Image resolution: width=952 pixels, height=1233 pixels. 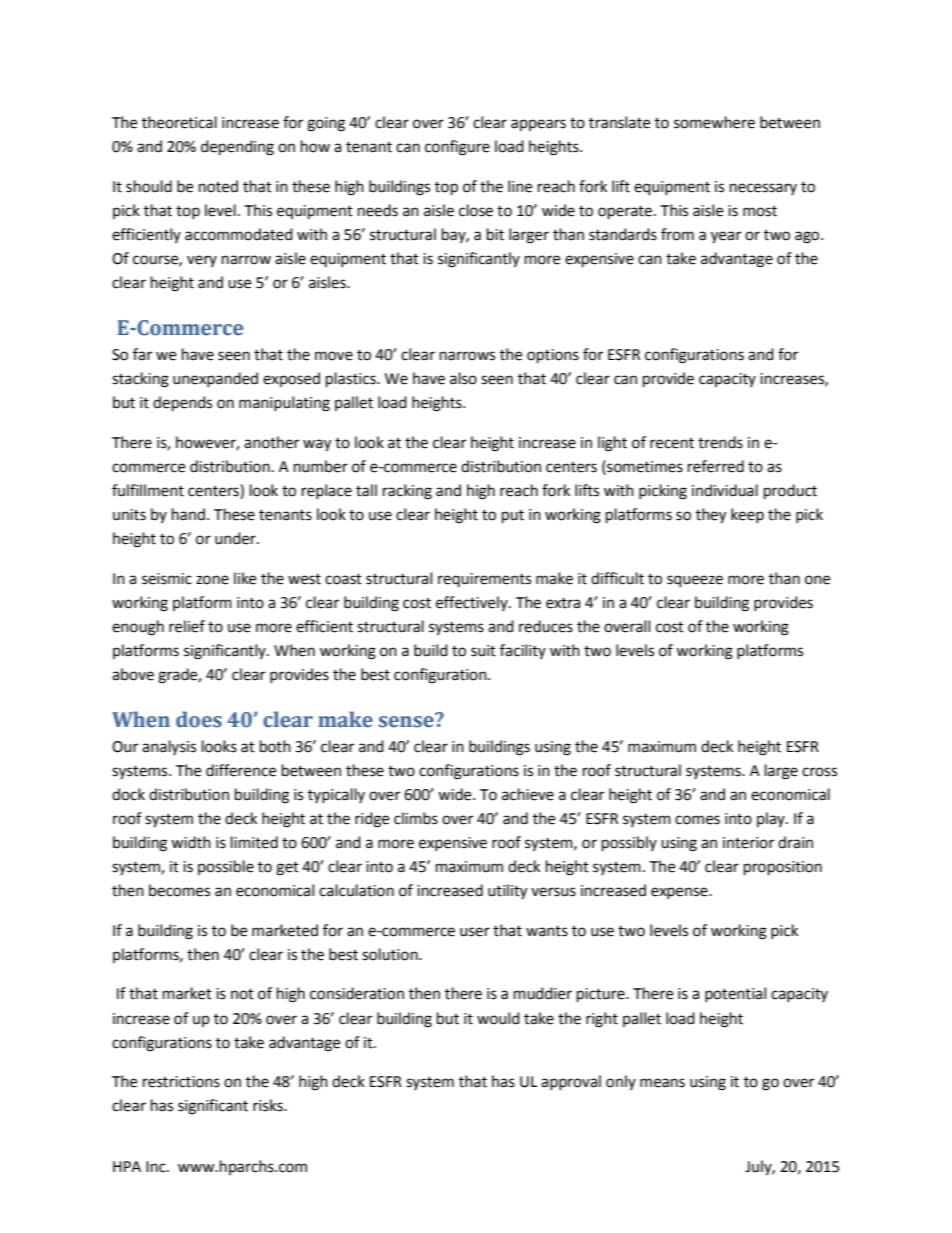 I want to click on width, so click(x=191, y=842).
